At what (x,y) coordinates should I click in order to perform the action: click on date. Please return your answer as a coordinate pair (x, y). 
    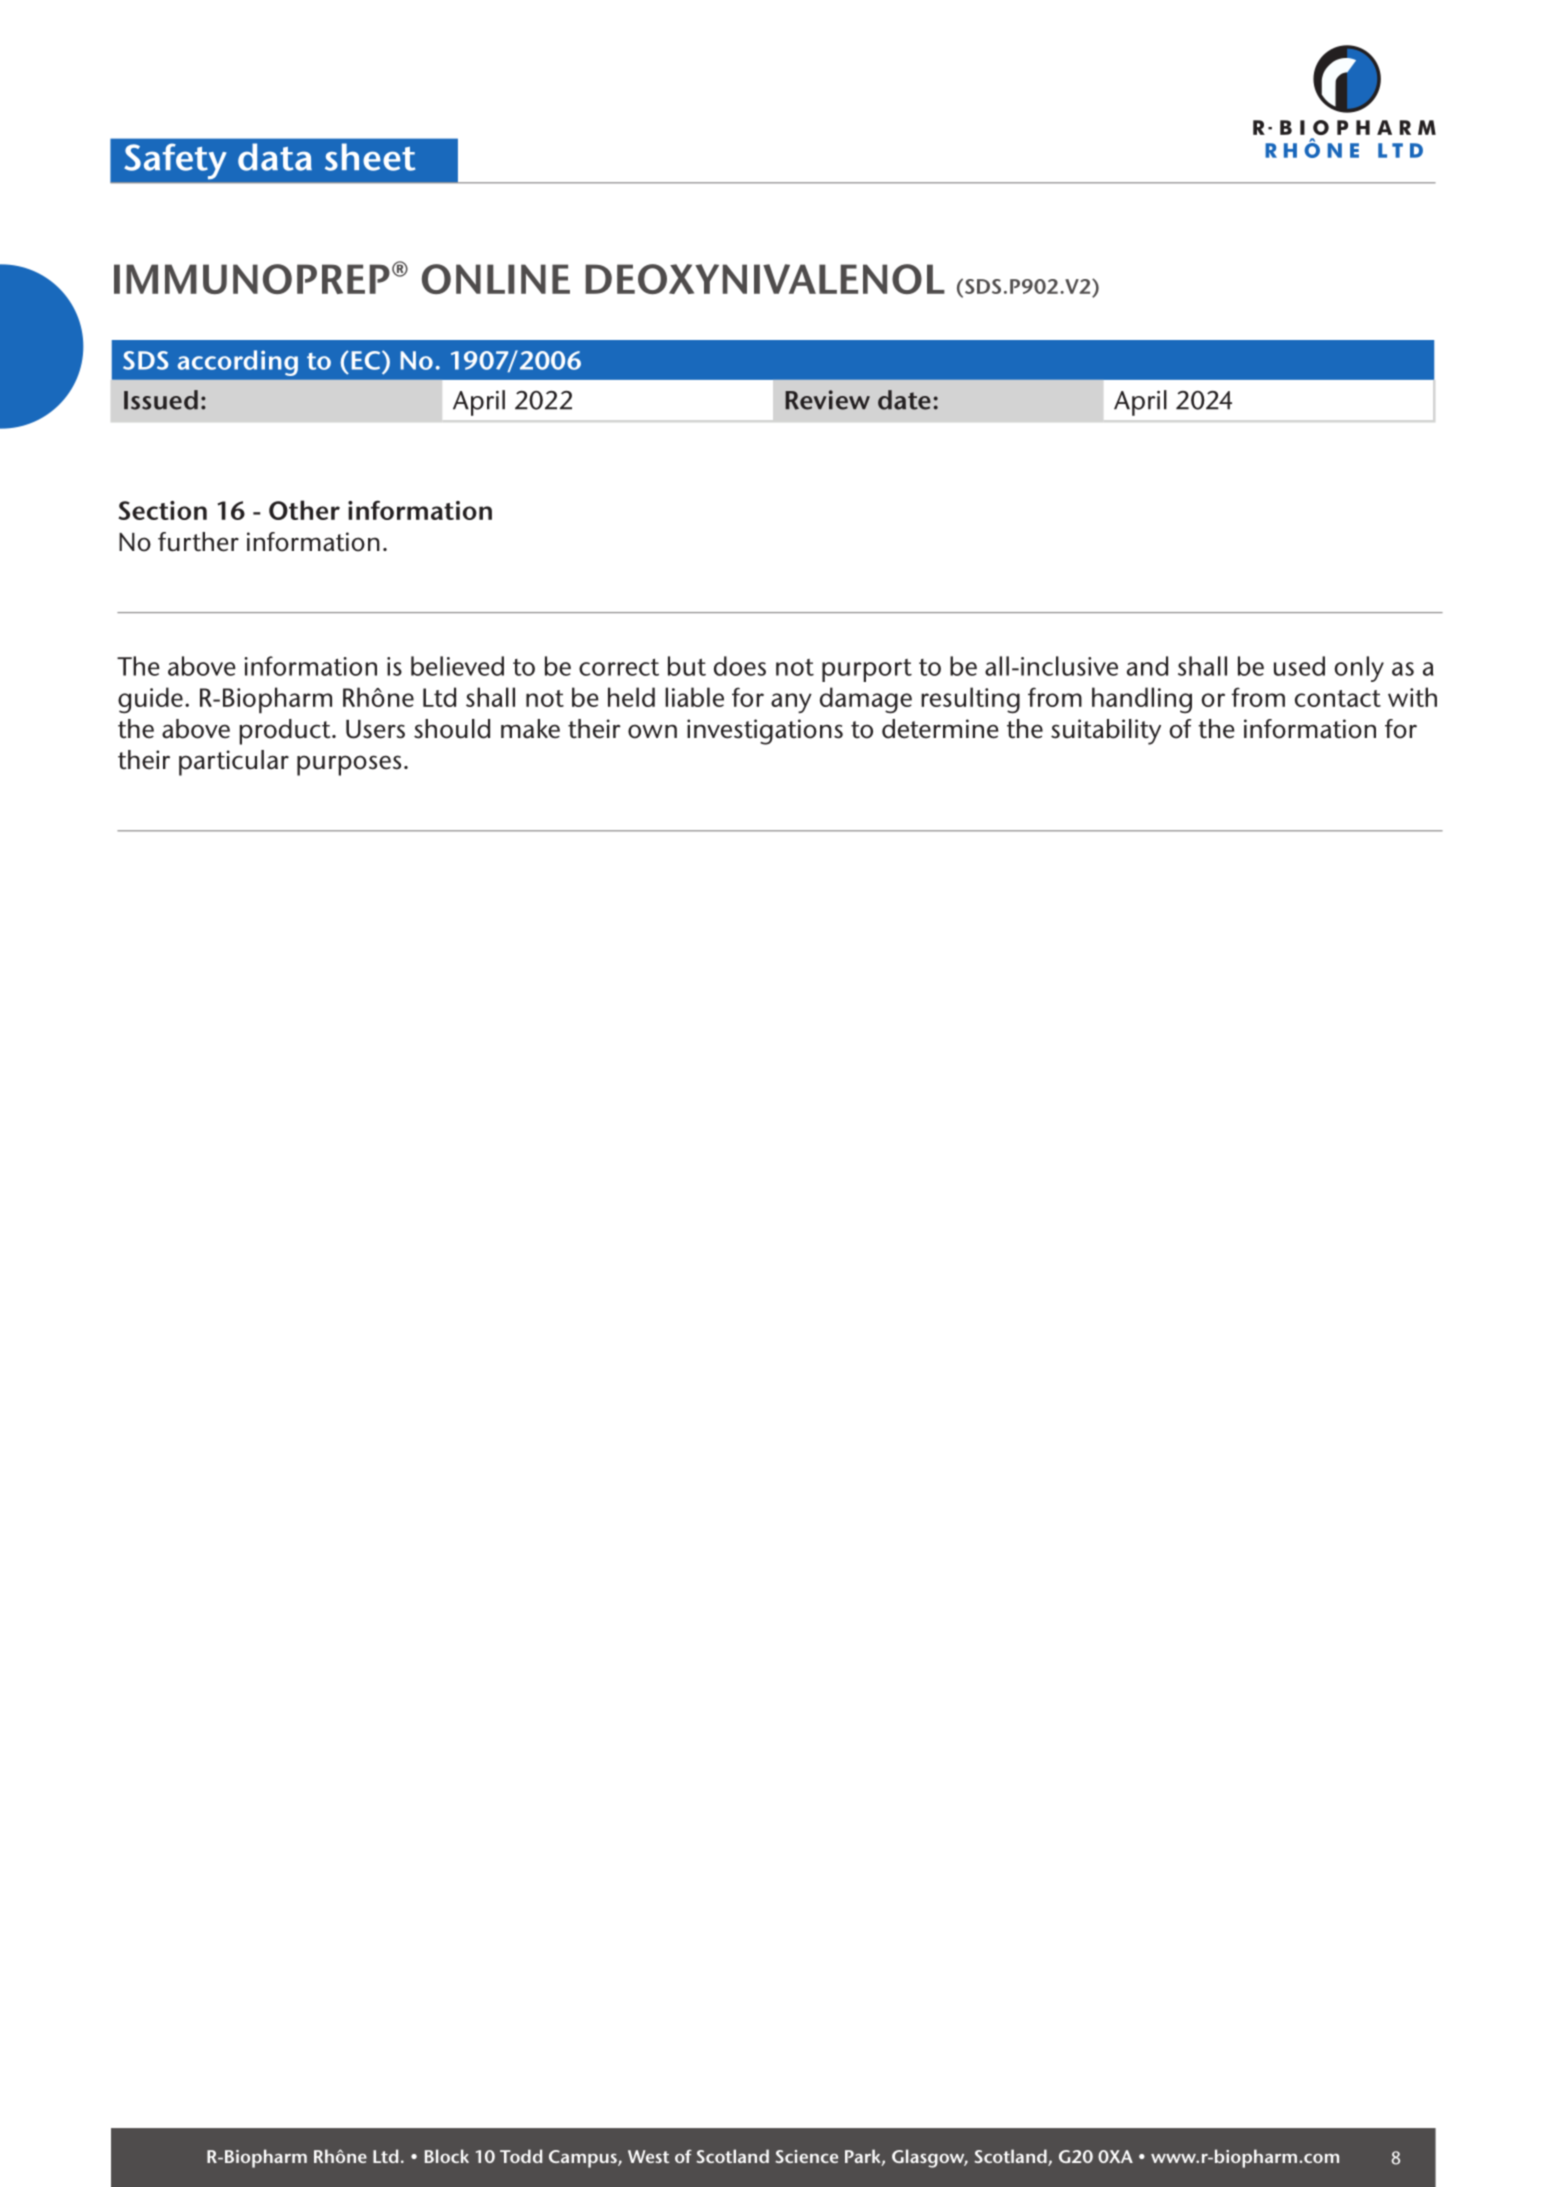
    Looking at the image, I should click on (904, 400).
